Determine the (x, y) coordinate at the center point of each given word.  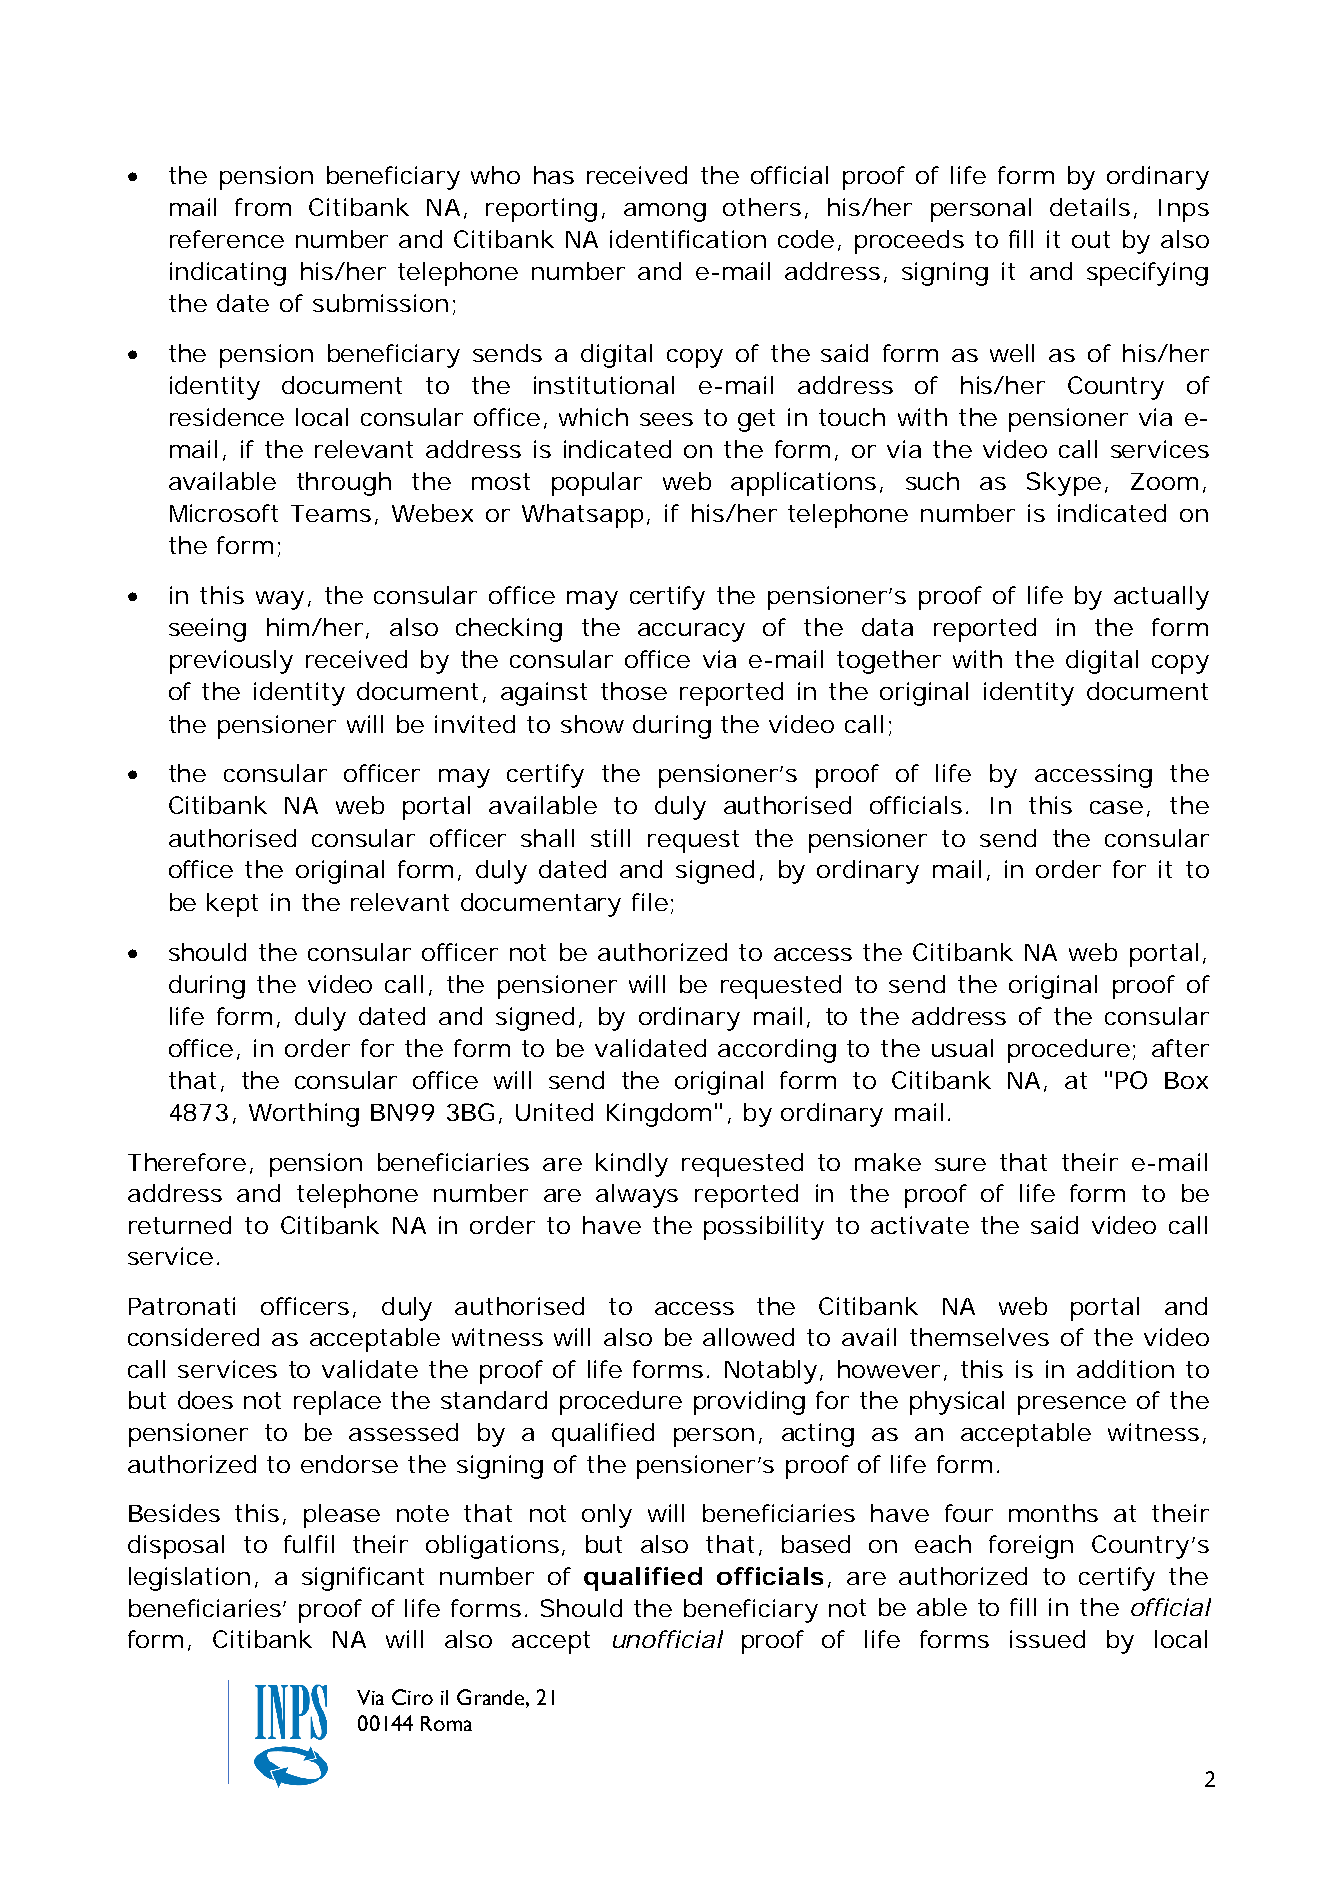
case (1120, 809)
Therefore (190, 1163)
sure (960, 1164)
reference (227, 239)
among (665, 212)
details (1093, 208)
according (777, 1051)
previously (231, 662)
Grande (490, 1697)
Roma (446, 1723)
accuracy (691, 632)
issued (1047, 1639)
